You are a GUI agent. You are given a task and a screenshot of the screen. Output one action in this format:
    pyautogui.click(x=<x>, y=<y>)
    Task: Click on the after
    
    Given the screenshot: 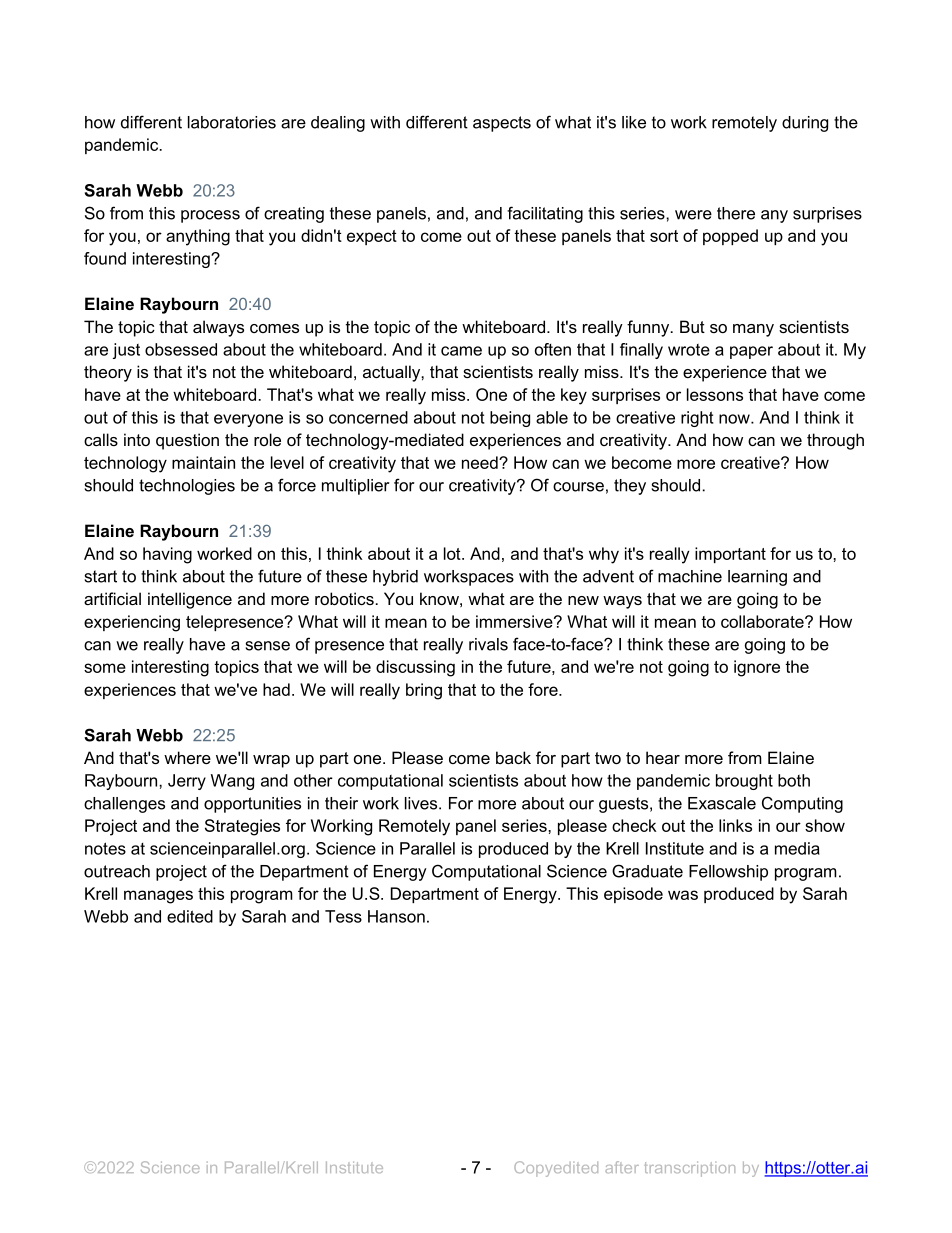 What is the action you would take?
    pyautogui.click(x=622, y=1167)
